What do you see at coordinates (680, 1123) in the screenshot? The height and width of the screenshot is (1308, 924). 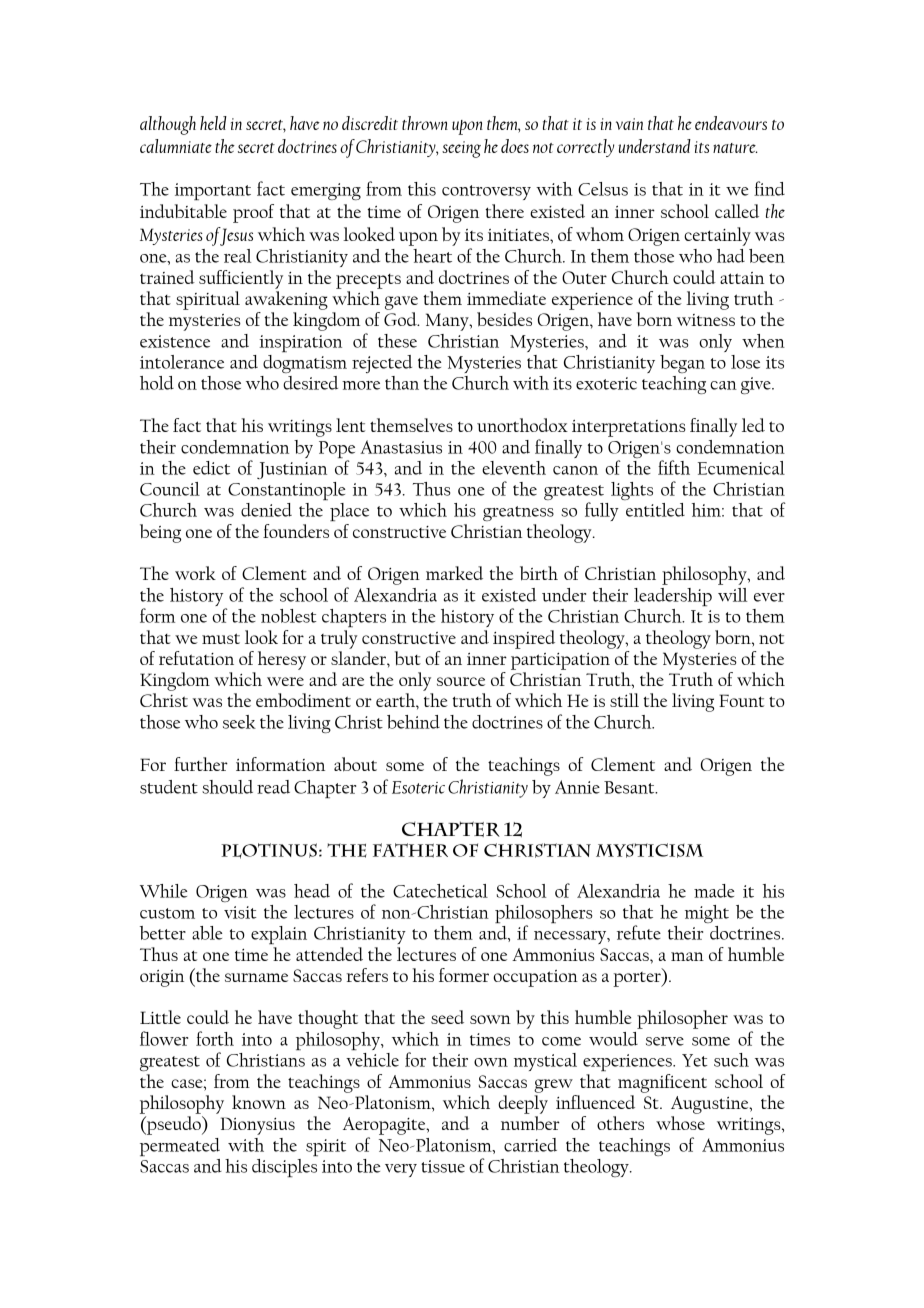 I see `whose` at bounding box center [680, 1123].
